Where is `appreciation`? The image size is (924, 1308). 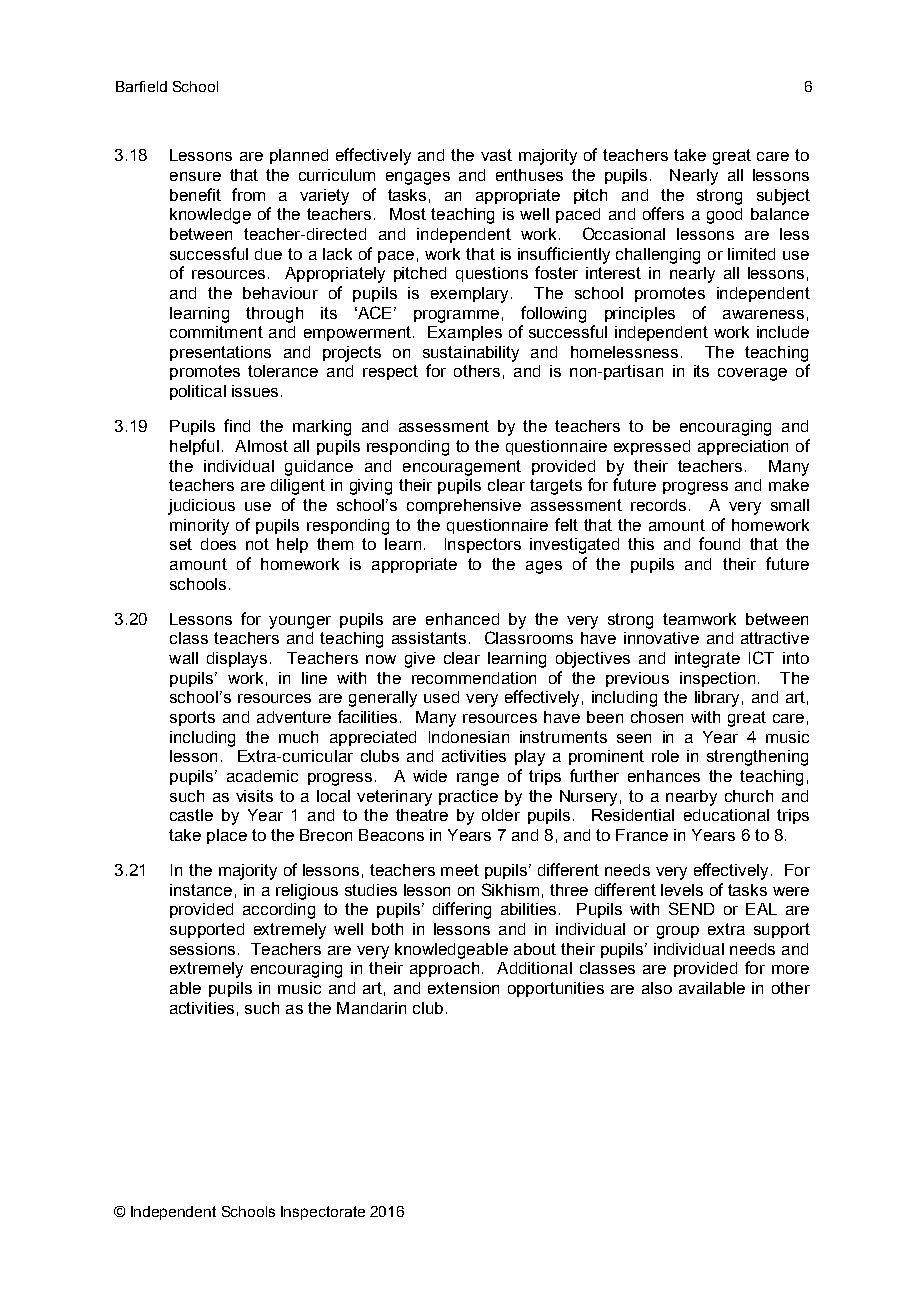 appreciation is located at coordinates (743, 447).
